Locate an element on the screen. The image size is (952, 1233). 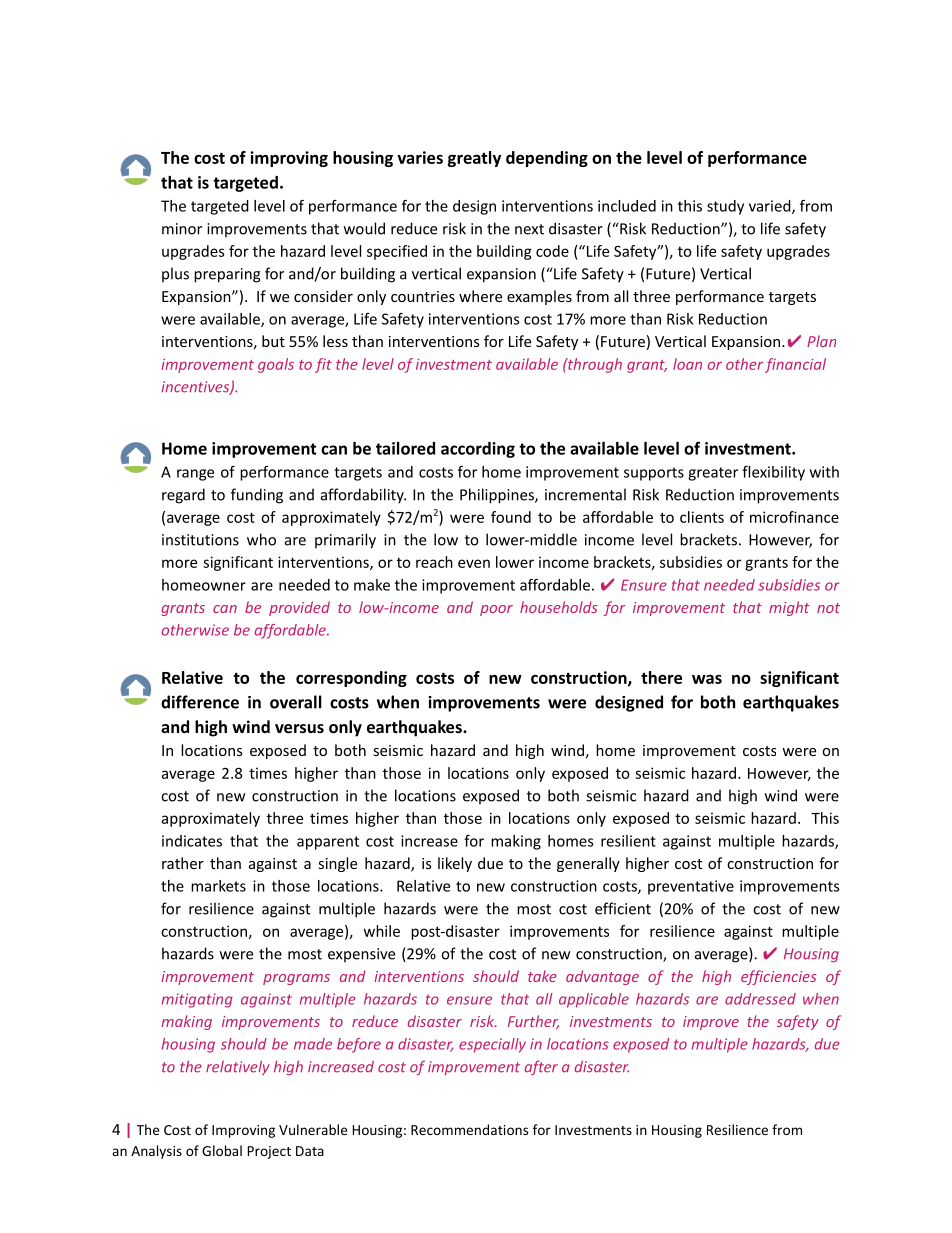
according is located at coordinates (478, 450).
